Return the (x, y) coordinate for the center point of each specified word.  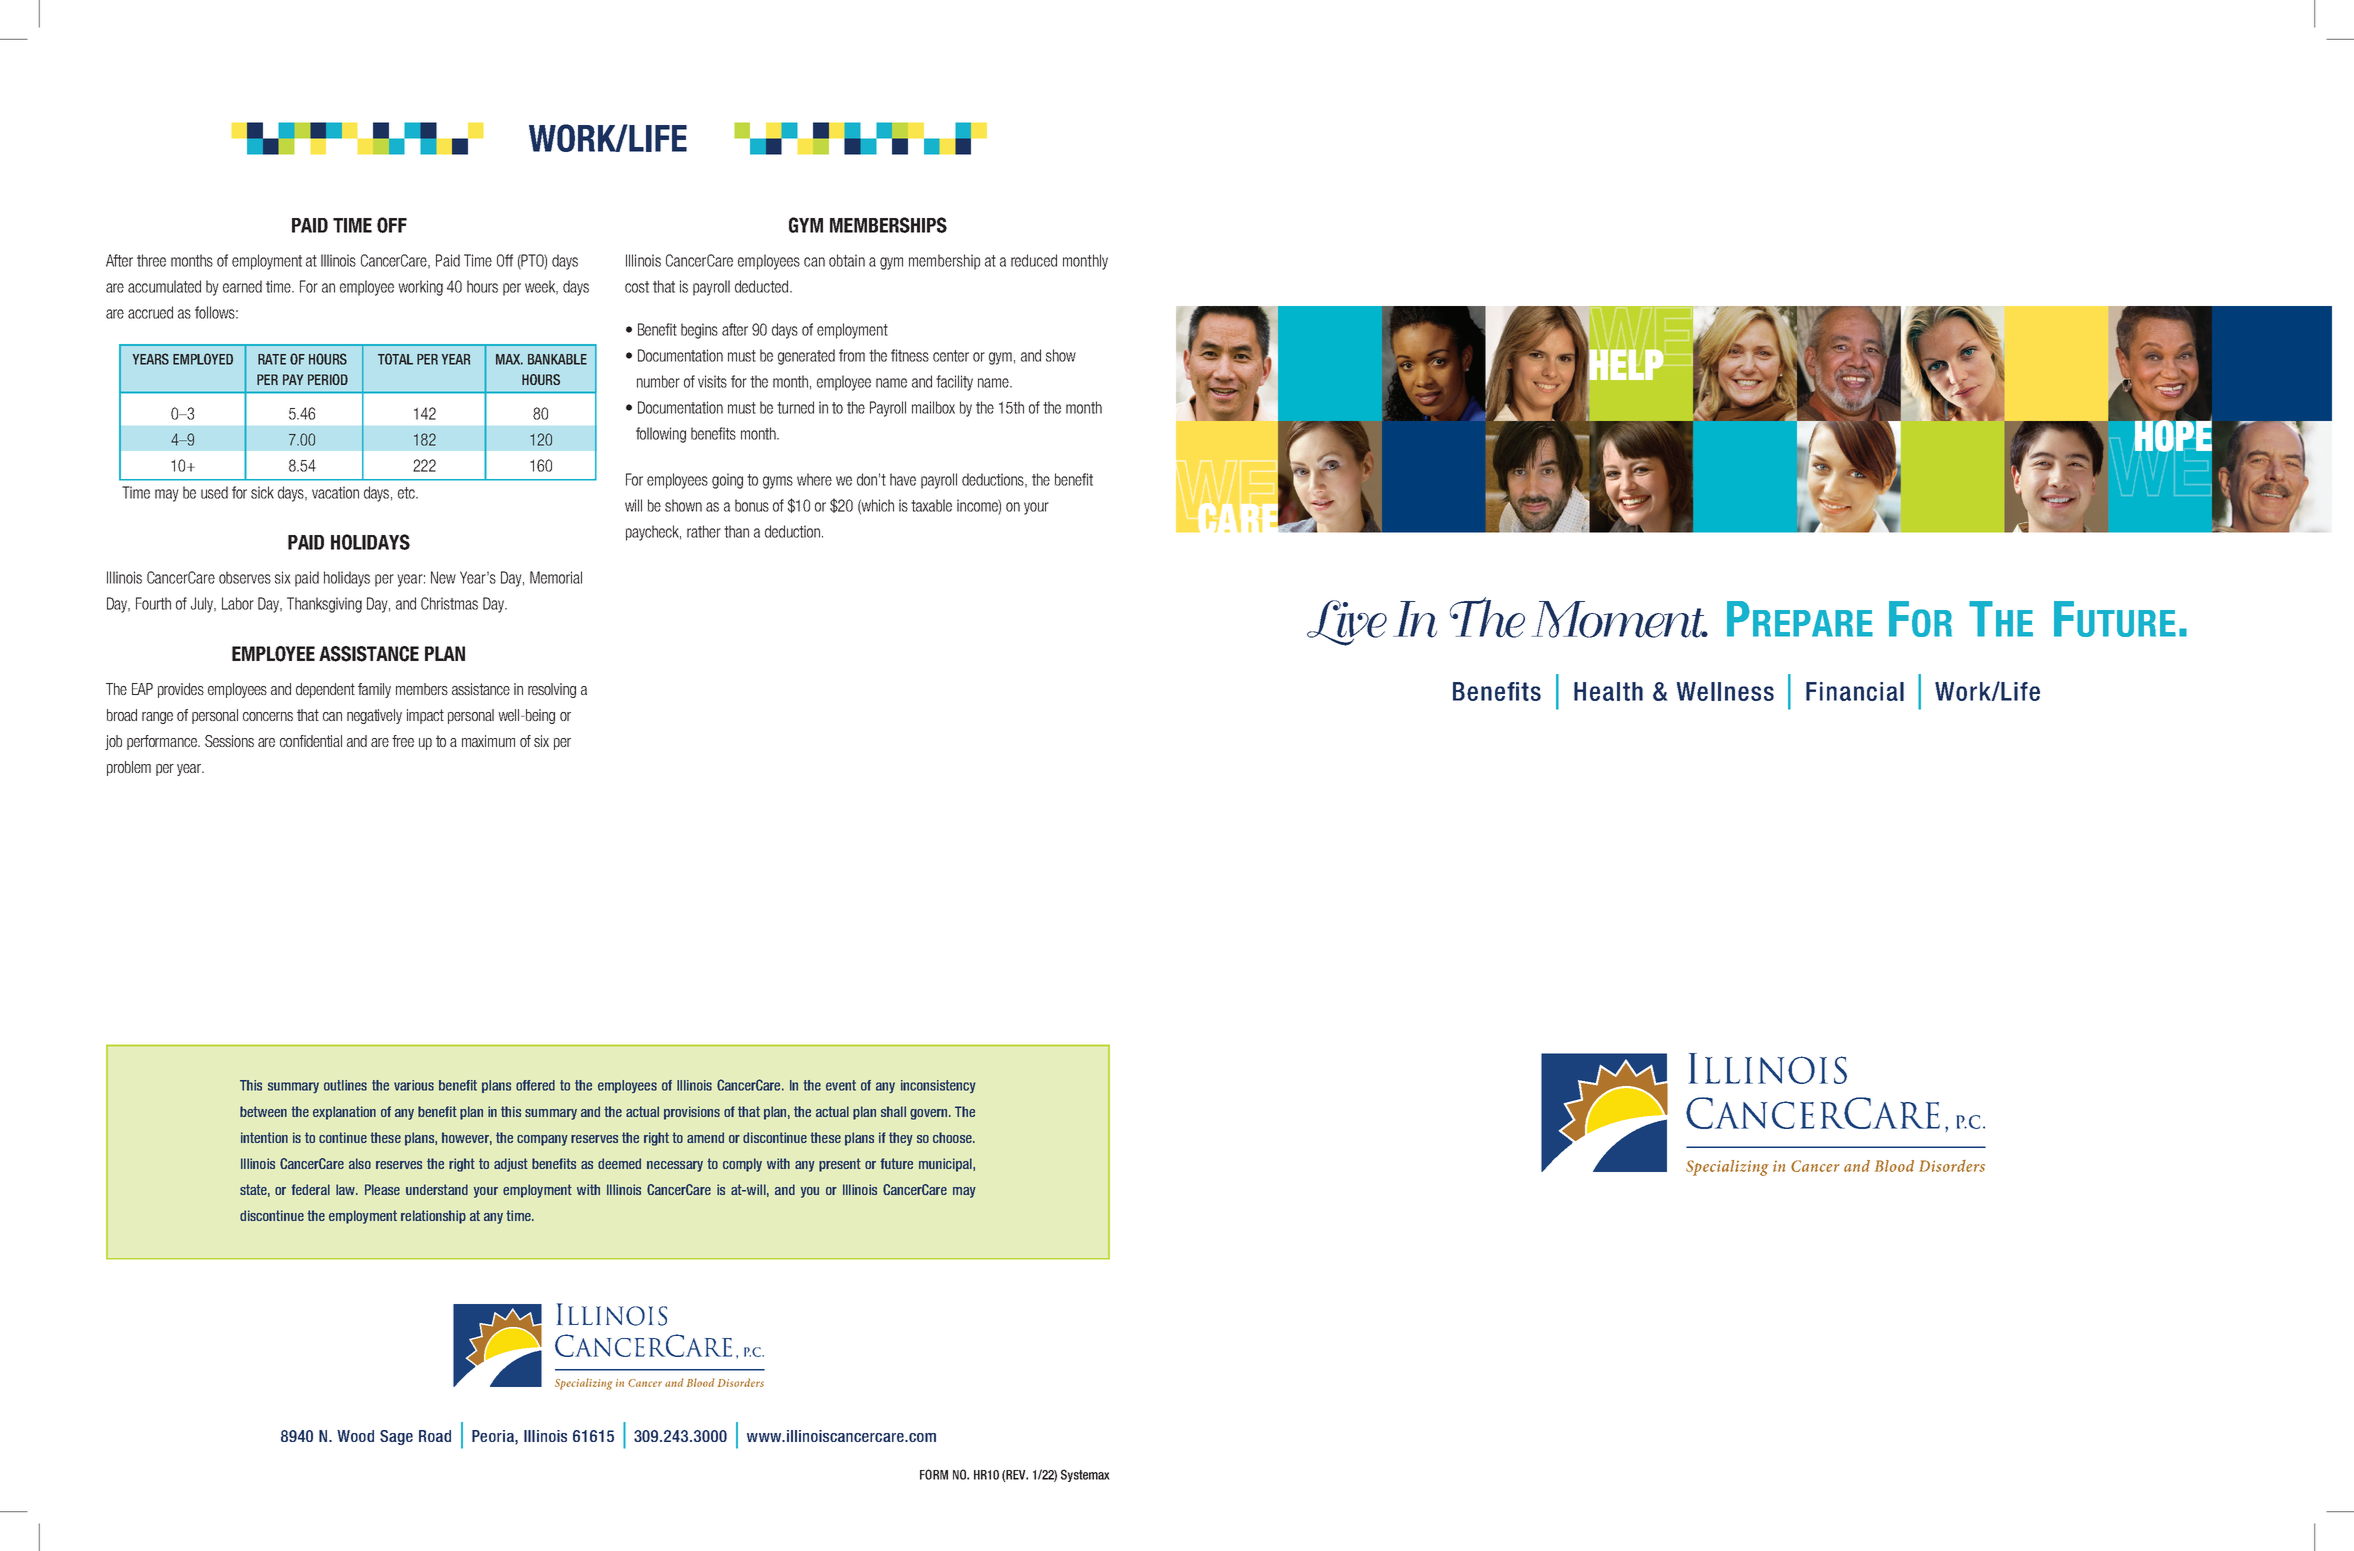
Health (1608, 691)
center (951, 356)
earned (242, 286)
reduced (1034, 260)
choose (953, 1137)
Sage (396, 1437)
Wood (355, 1436)
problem (129, 768)
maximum (488, 741)
